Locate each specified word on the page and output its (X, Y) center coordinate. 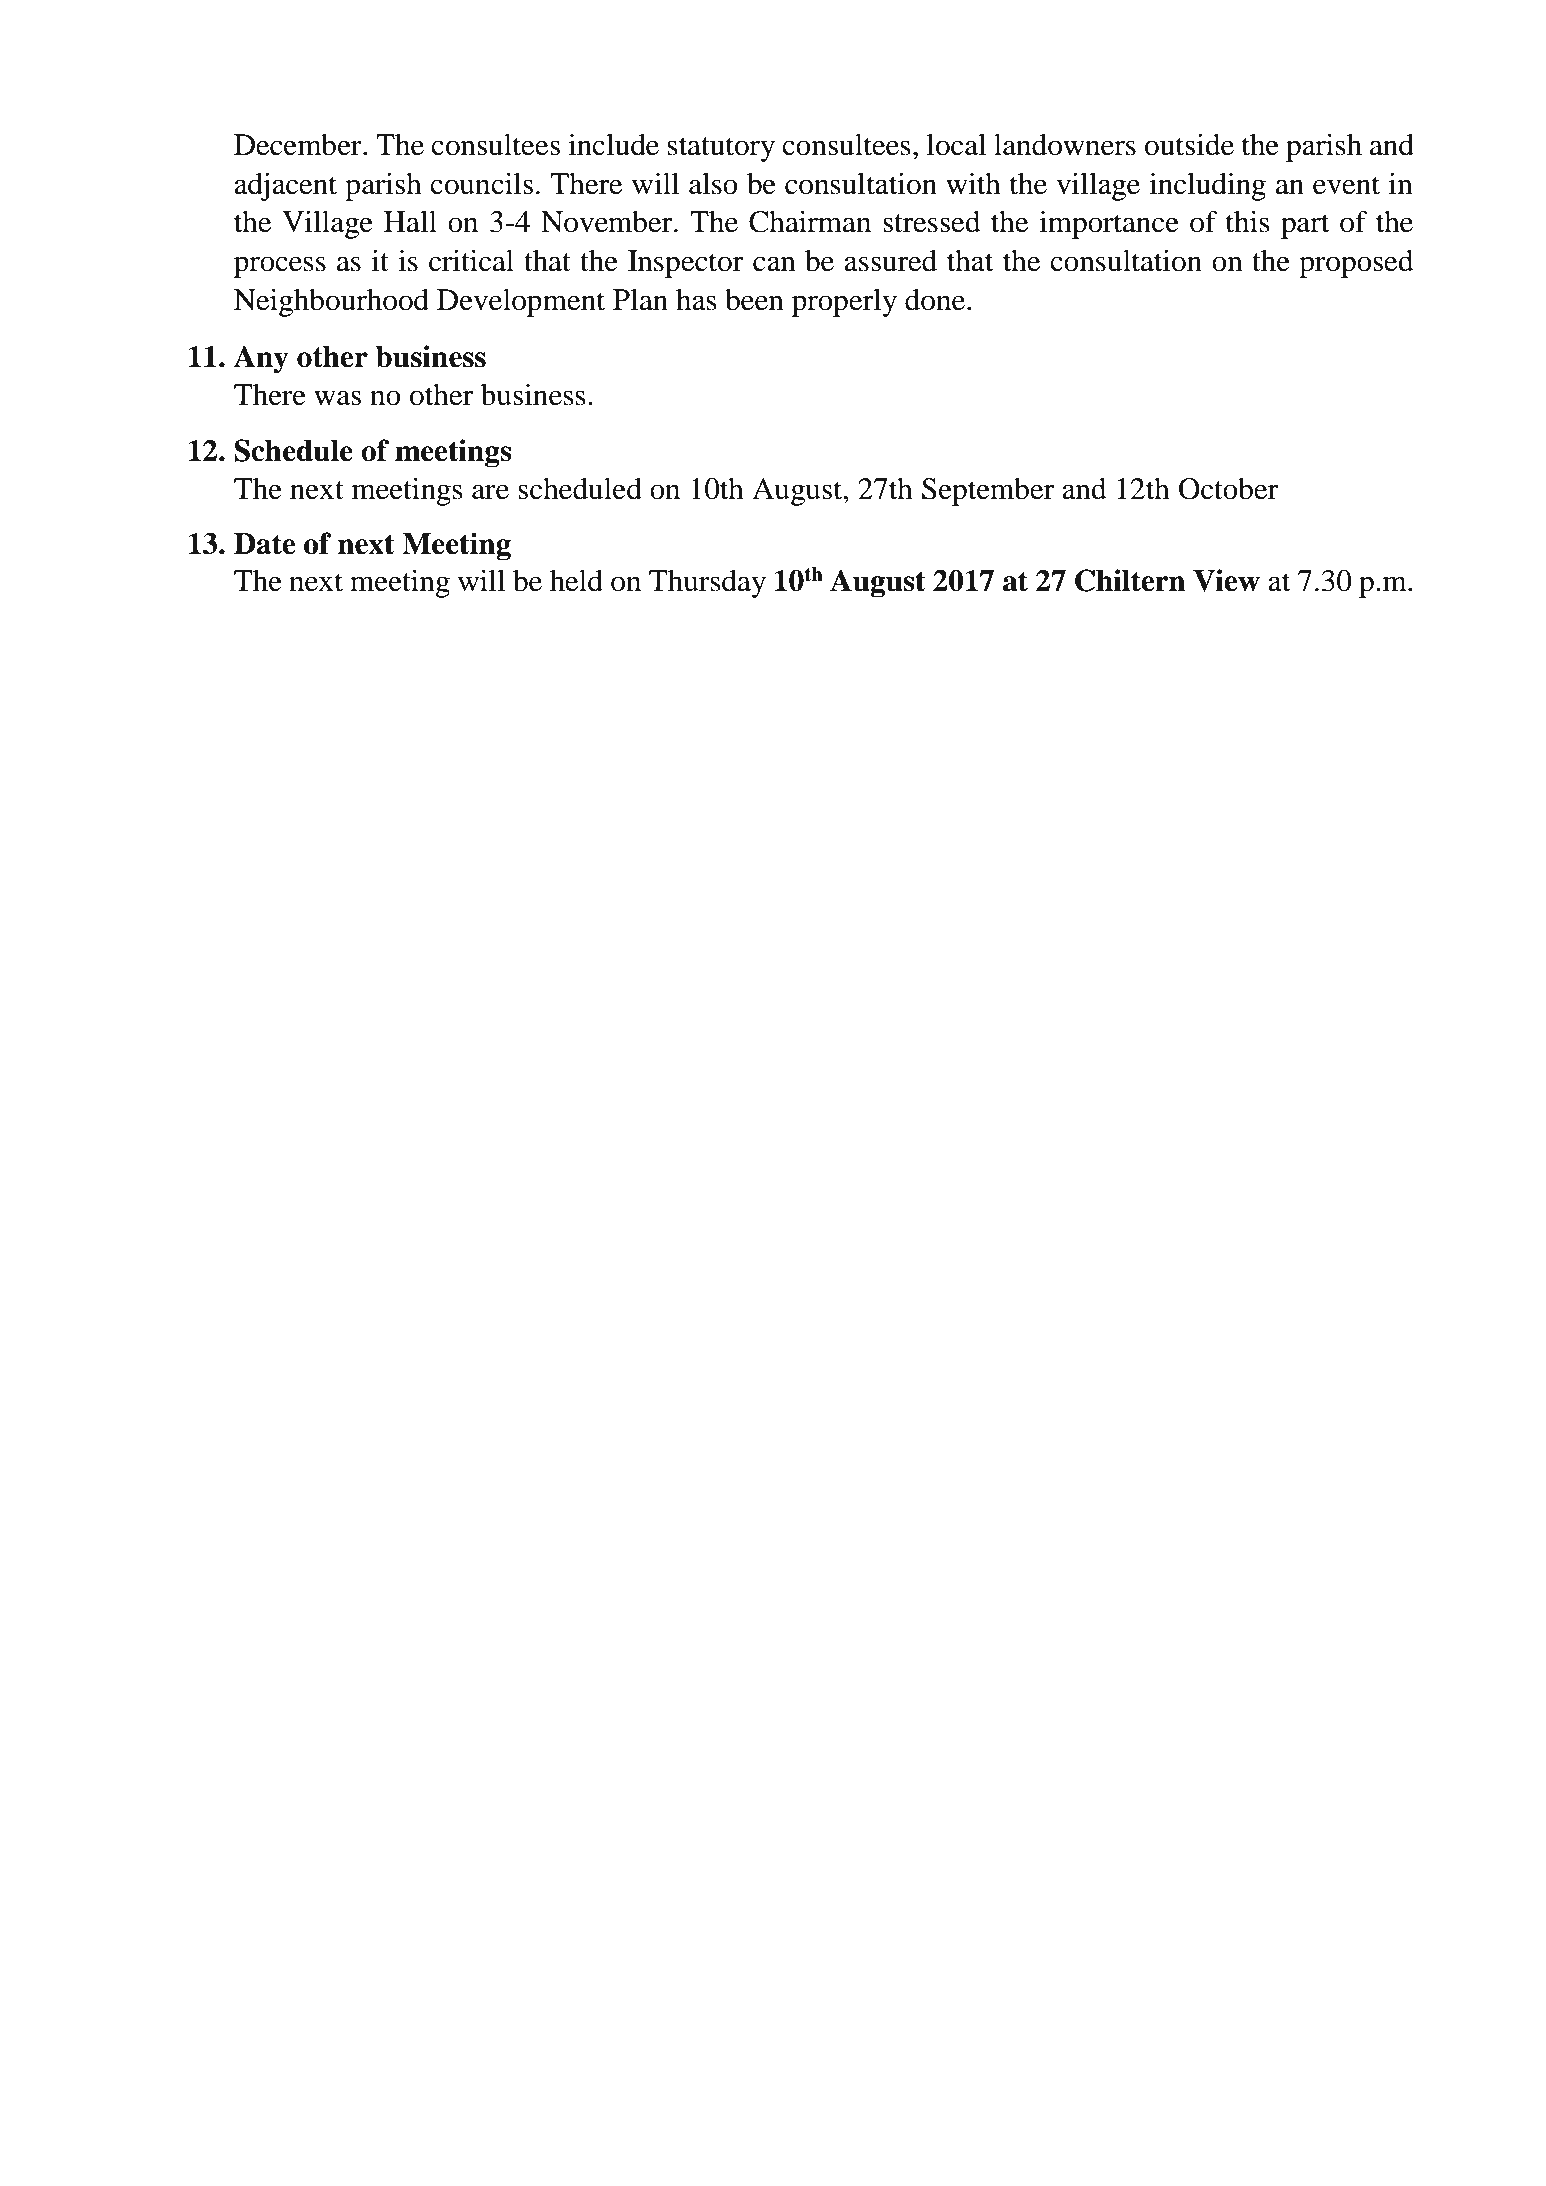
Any (261, 359)
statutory (721, 149)
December (299, 145)
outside (1189, 144)
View (1226, 580)
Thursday (707, 584)
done (936, 300)
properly (844, 303)
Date (264, 544)
